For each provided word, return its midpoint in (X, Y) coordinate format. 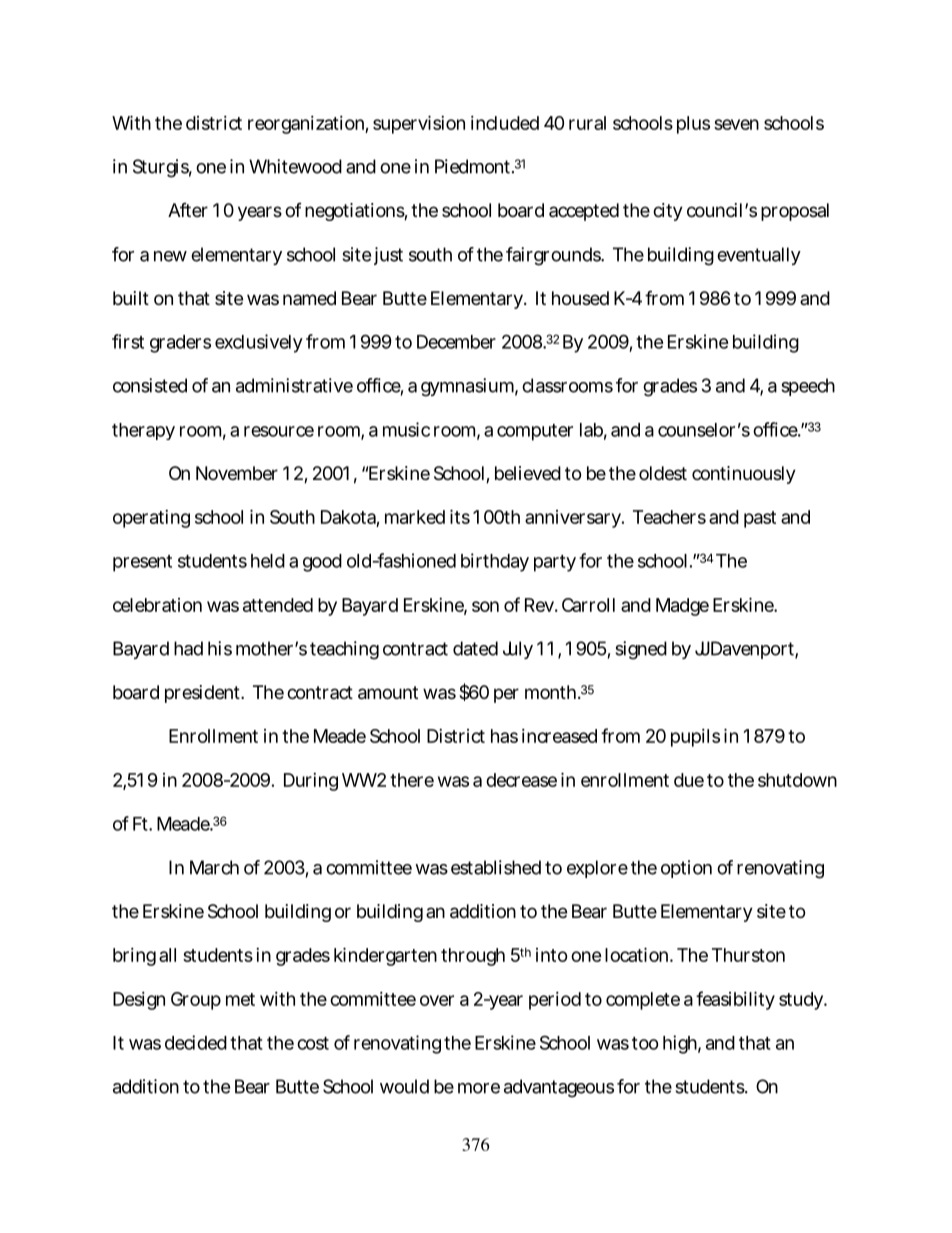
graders (180, 344)
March (214, 867)
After (188, 210)
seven (736, 124)
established (496, 867)
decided (196, 1042)
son (485, 606)
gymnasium (467, 387)
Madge (682, 607)
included (505, 123)
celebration (157, 605)
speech (808, 387)
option (686, 869)
